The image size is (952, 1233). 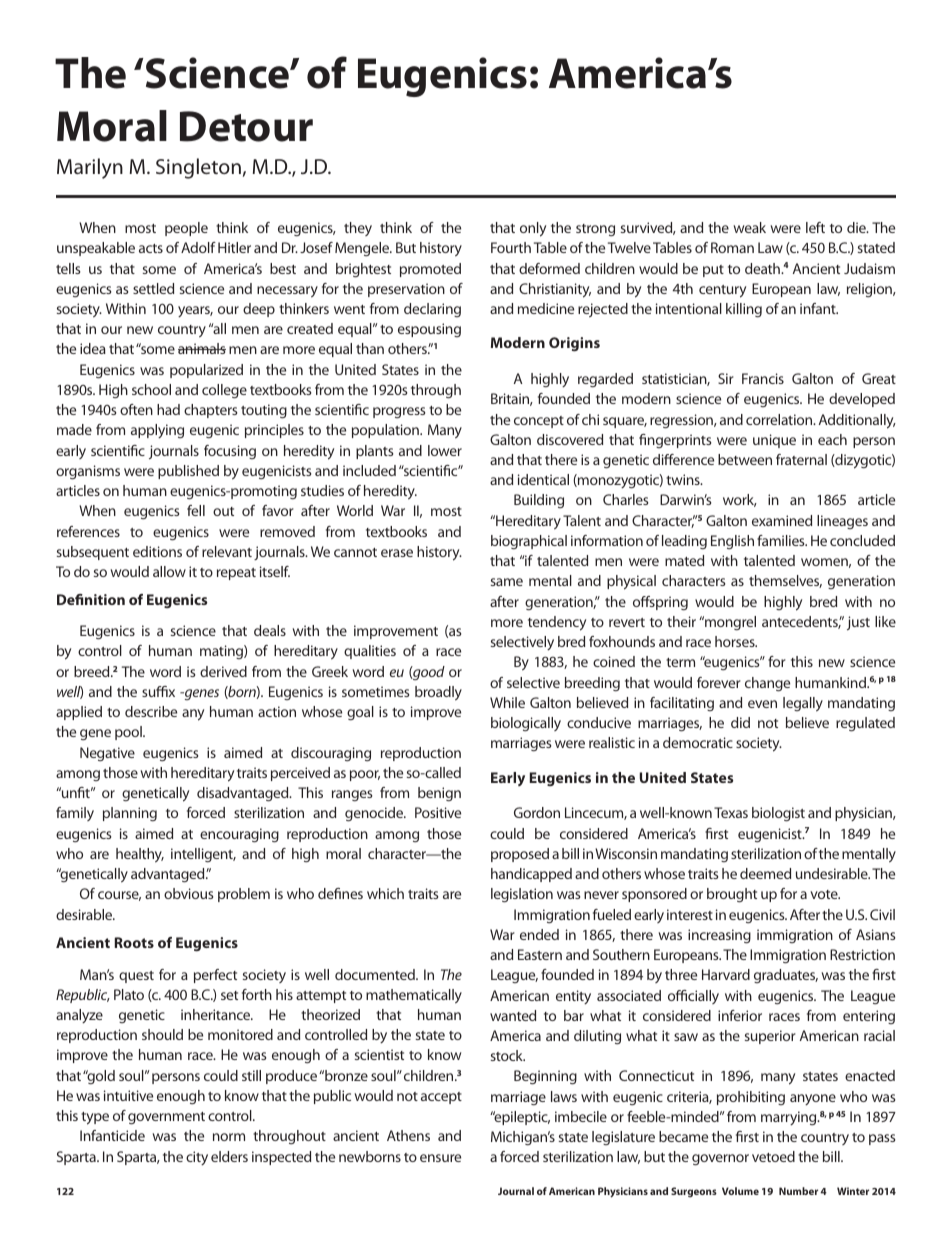 What do you see at coordinates (198, 168) in the screenshot?
I see `Singleton` at bounding box center [198, 168].
